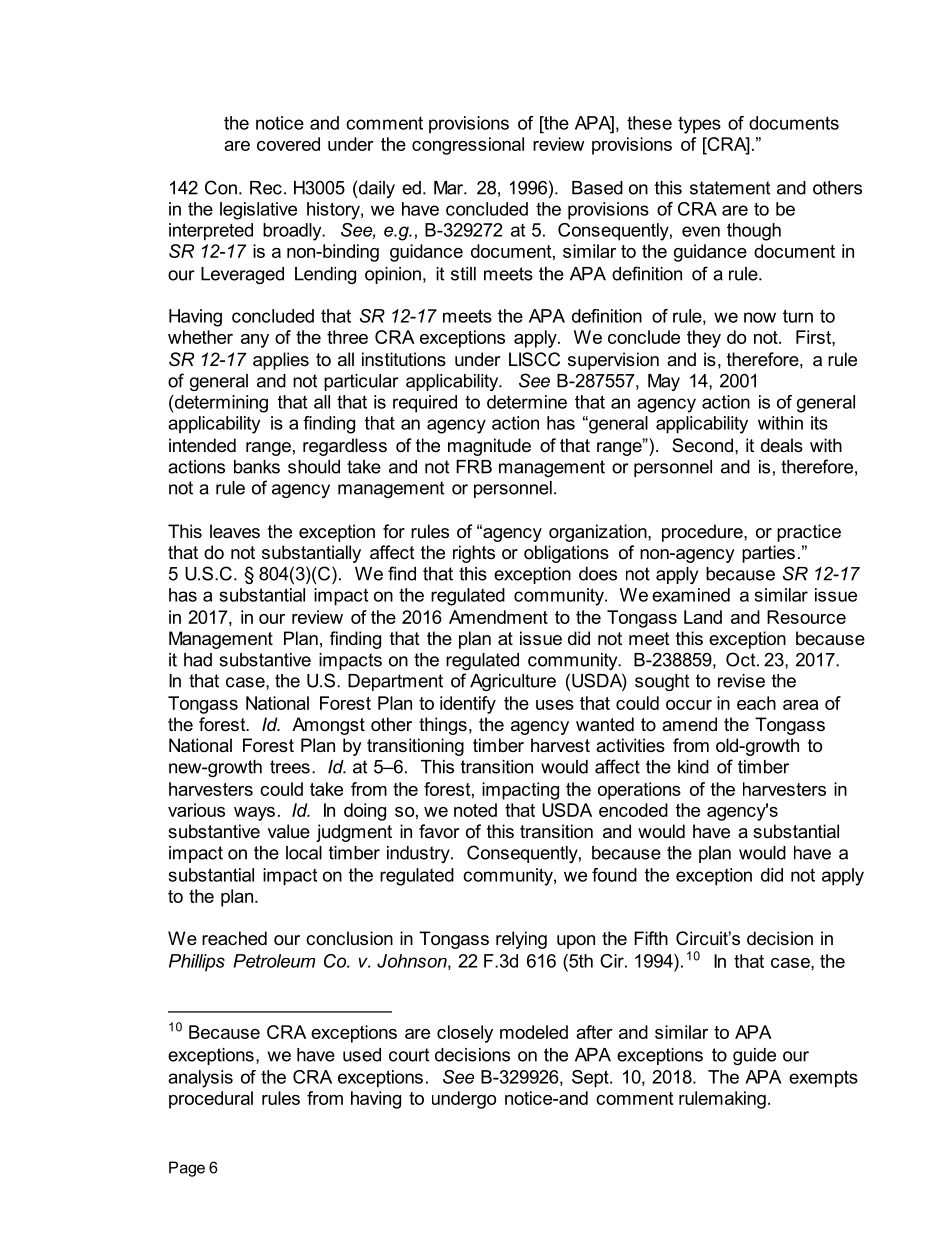 This screenshot has width=952, height=1233. I want to click on procedural, so click(211, 1100).
